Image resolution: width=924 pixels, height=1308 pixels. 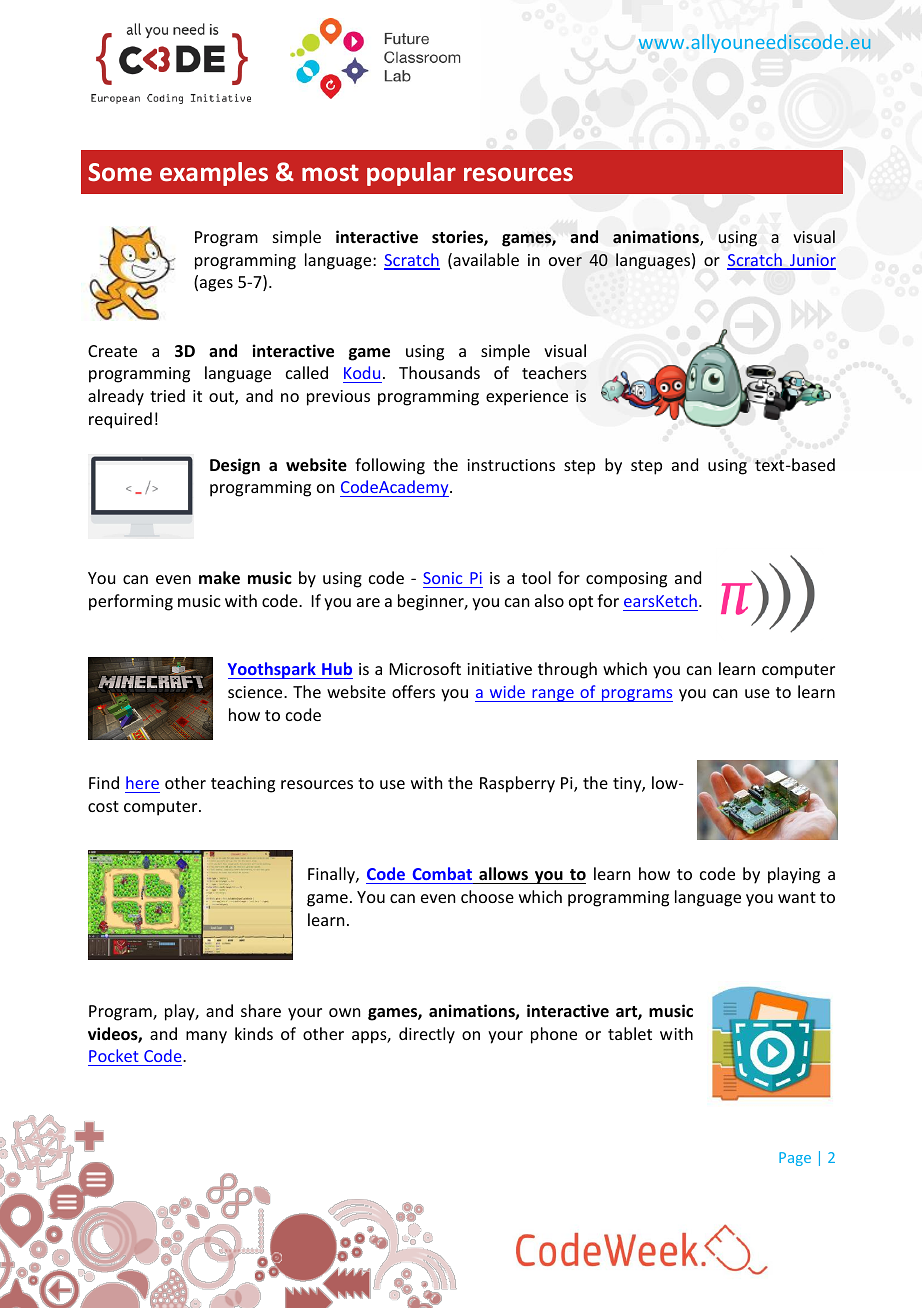 What do you see at coordinates (411, 174) in the screenshot?
I see `popular` at bounding box center [411, 174].
